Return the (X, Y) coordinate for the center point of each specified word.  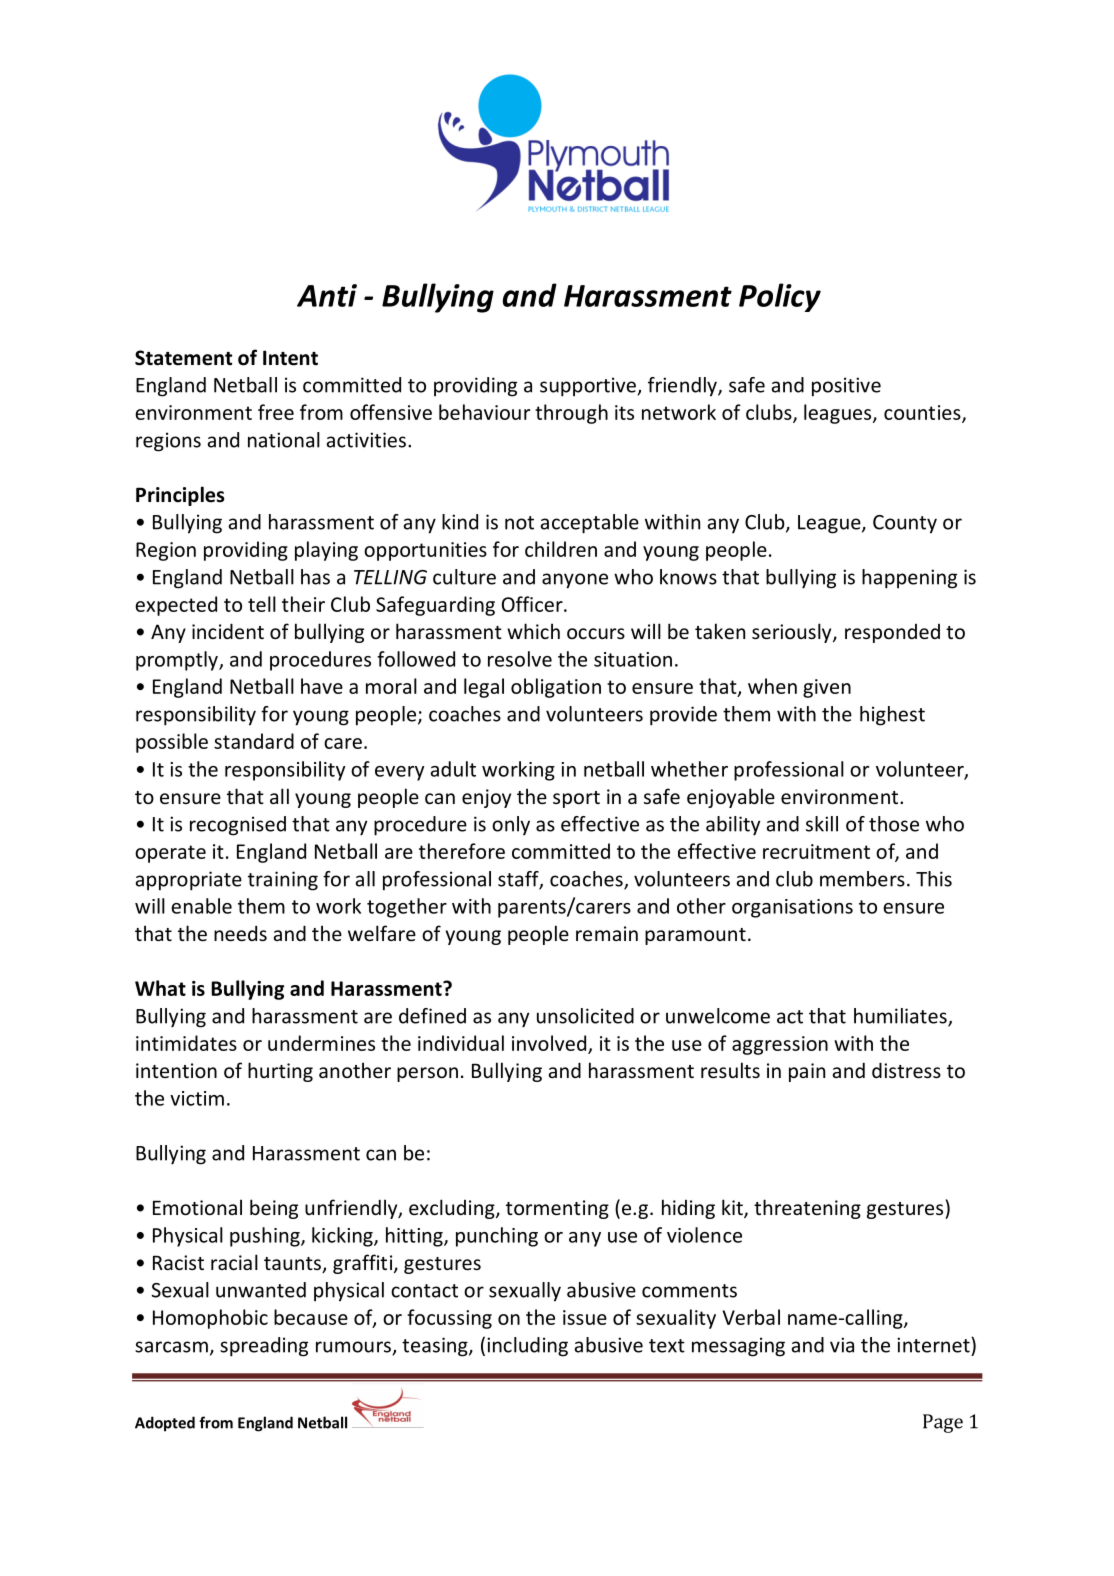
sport (576, 799)
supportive (589, 387)
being (274, 1209)
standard (254, 741)
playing (326, 551)
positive (846, 387)
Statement (183, 358)
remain (607, 933)
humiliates (901, 1017)
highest (892, 716)
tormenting (557, 1209)
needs (240, 933)
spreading (264, 1347)
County (905, 524)
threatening (807, 1209)
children (561, 549)
